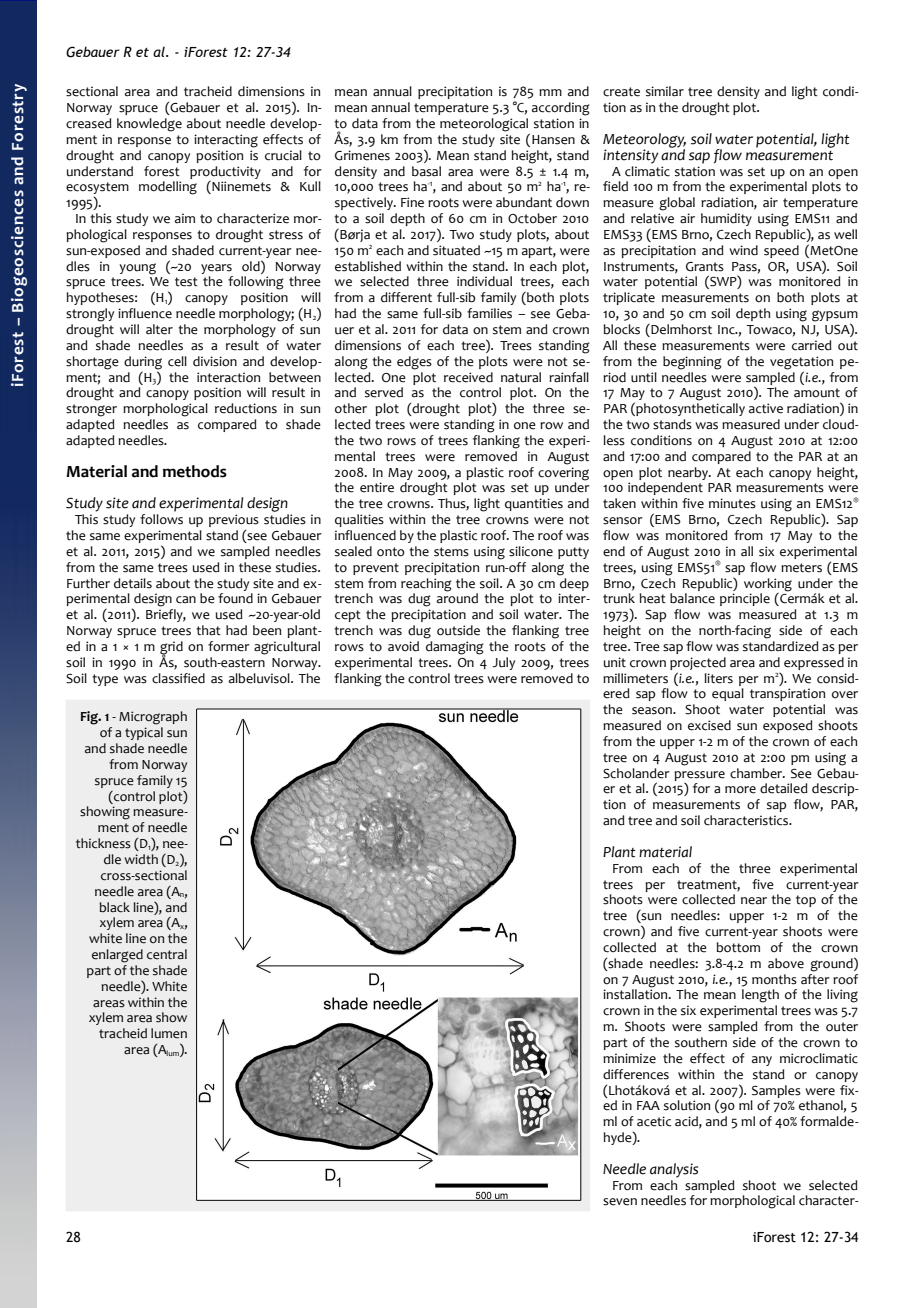 Image resolution: width=924 pixels, height=1308 pixels. What do you see at coordinates (629, 1058) in the screenshot?
I see `minimize` at bounding box center [629, 1058].
